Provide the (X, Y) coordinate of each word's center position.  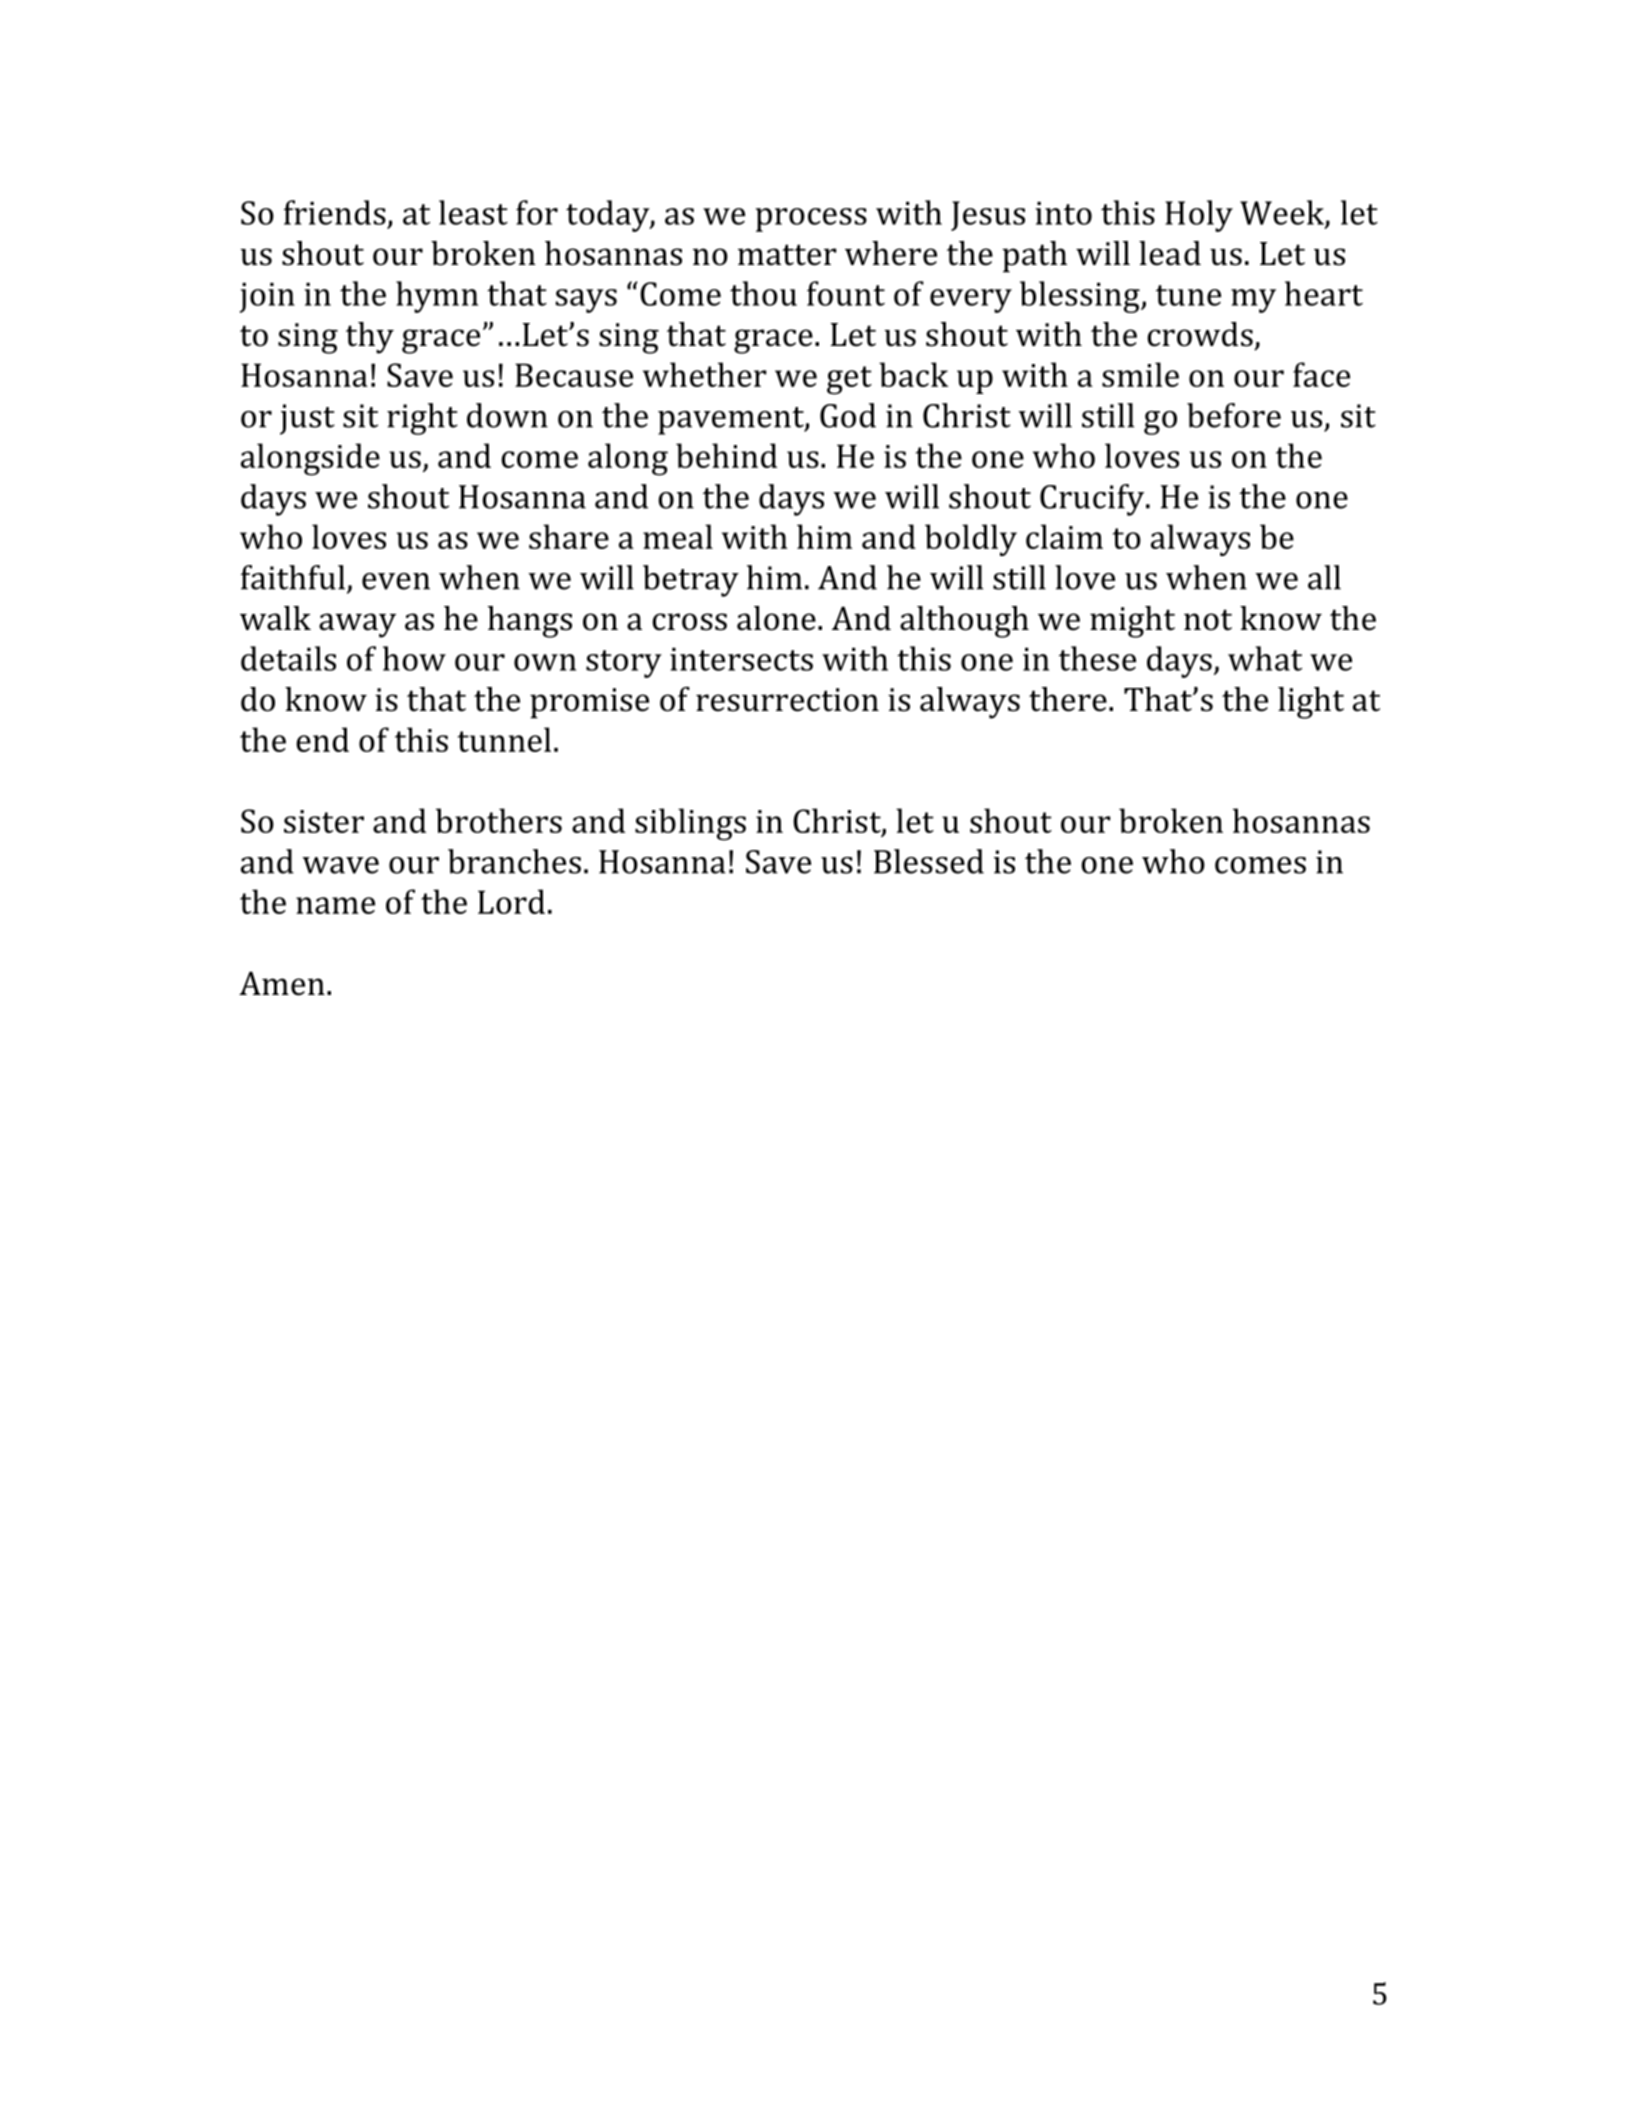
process (811, 220)
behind (726, 455)
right (422, 419)
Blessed (929, 861)
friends (335, 212)
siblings (690, 824)
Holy (1199, 216)
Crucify (1093, 500)
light (1311, 703)
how (414, 658)
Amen (282, 983)
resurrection (787, 700)
